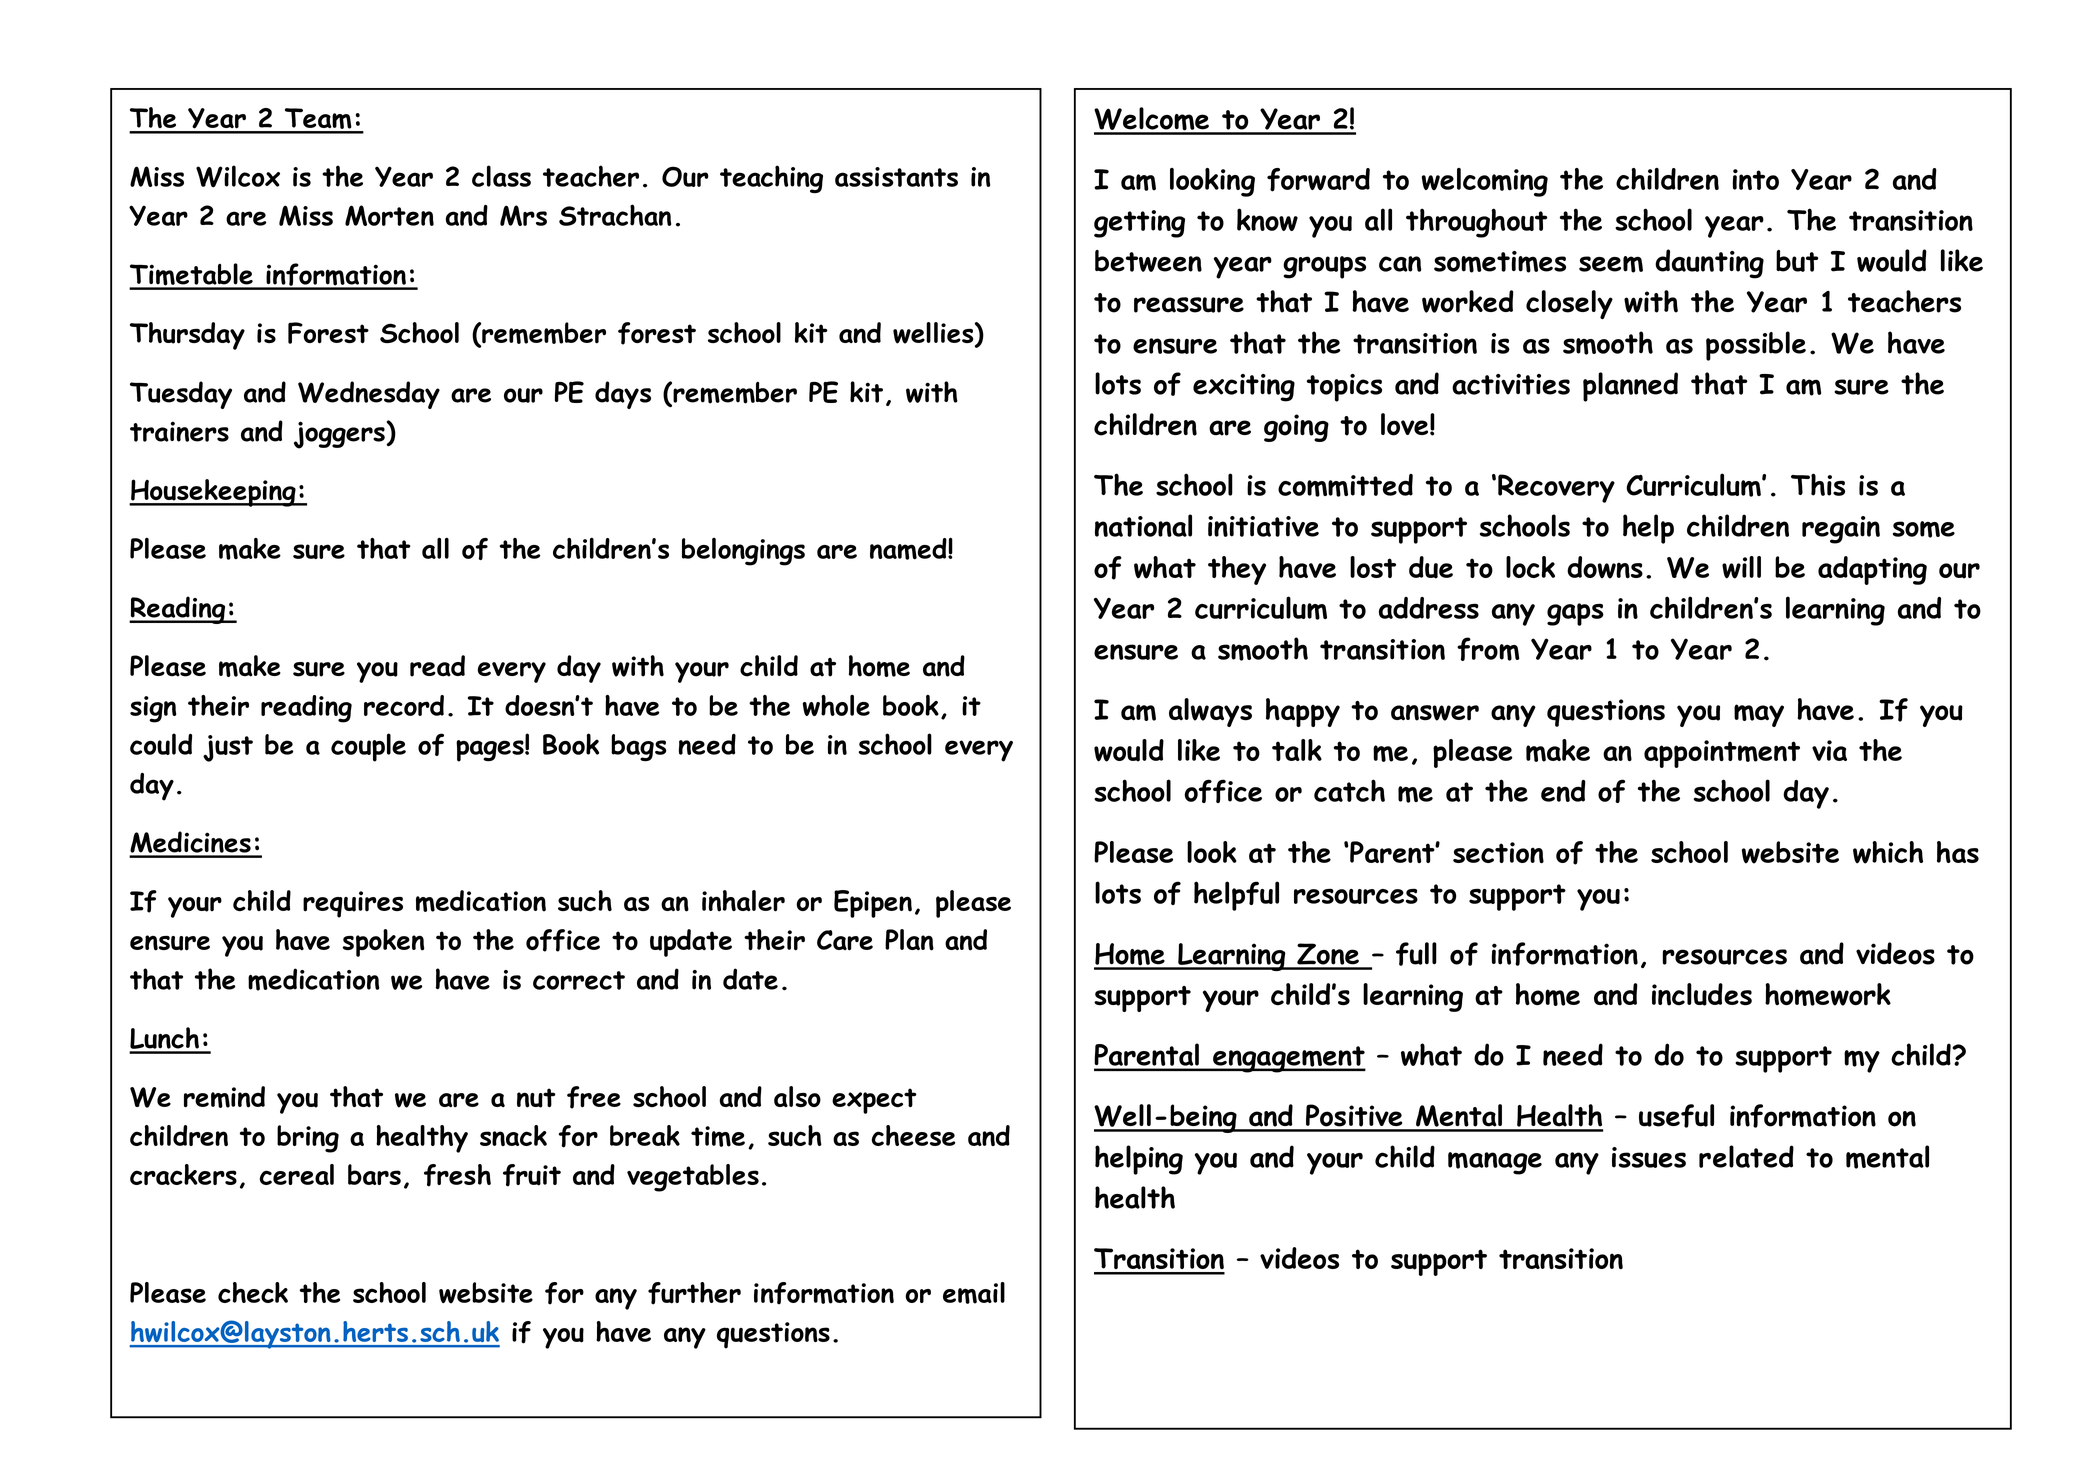  Describe the element at coordinates (1139, 224) in the screenshot. I see `getting` at that location.
